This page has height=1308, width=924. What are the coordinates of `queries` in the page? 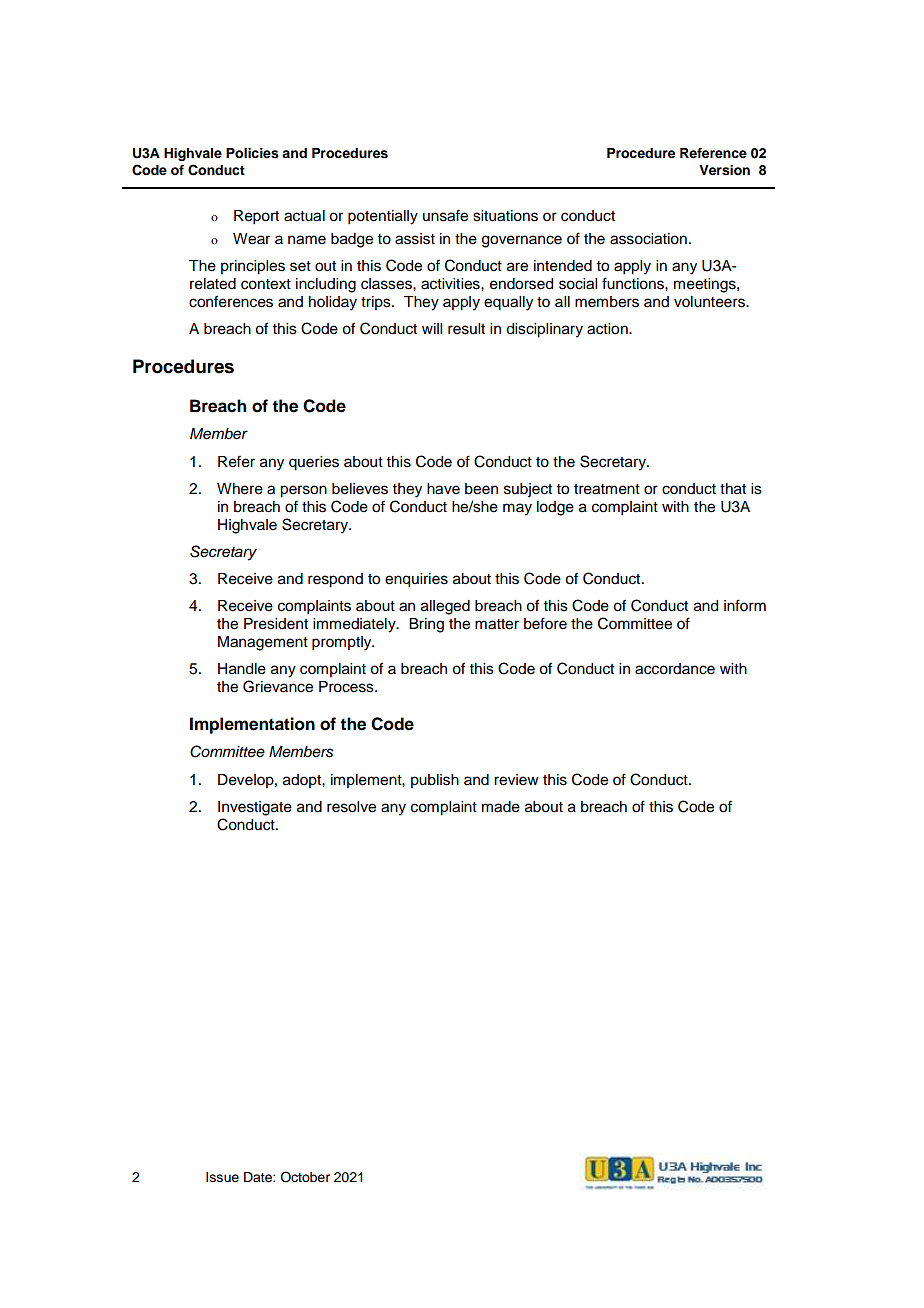 It's located at (314, 463).
